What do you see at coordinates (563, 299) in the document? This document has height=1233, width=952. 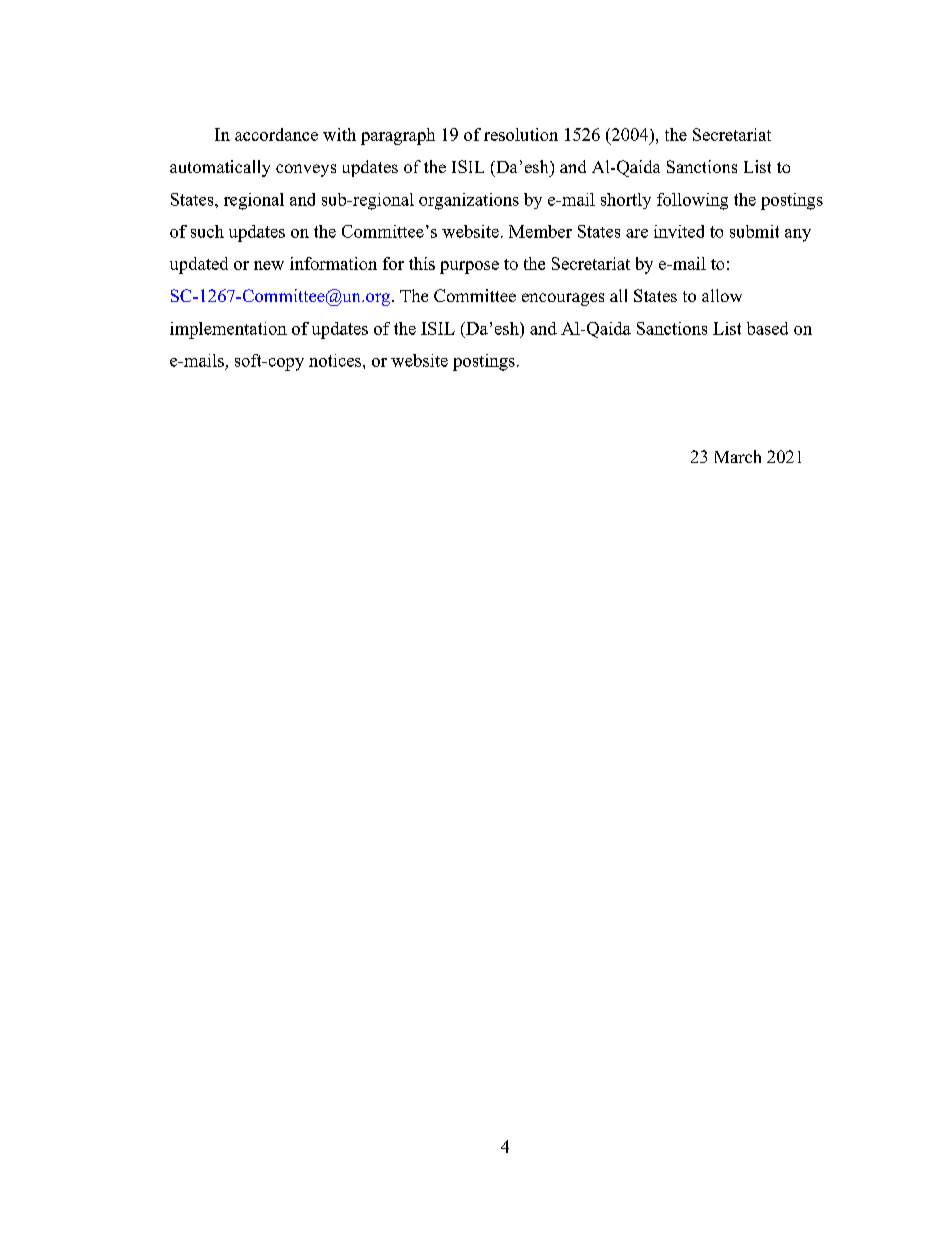 I see `encourages` at bounding box center [563, 299].
